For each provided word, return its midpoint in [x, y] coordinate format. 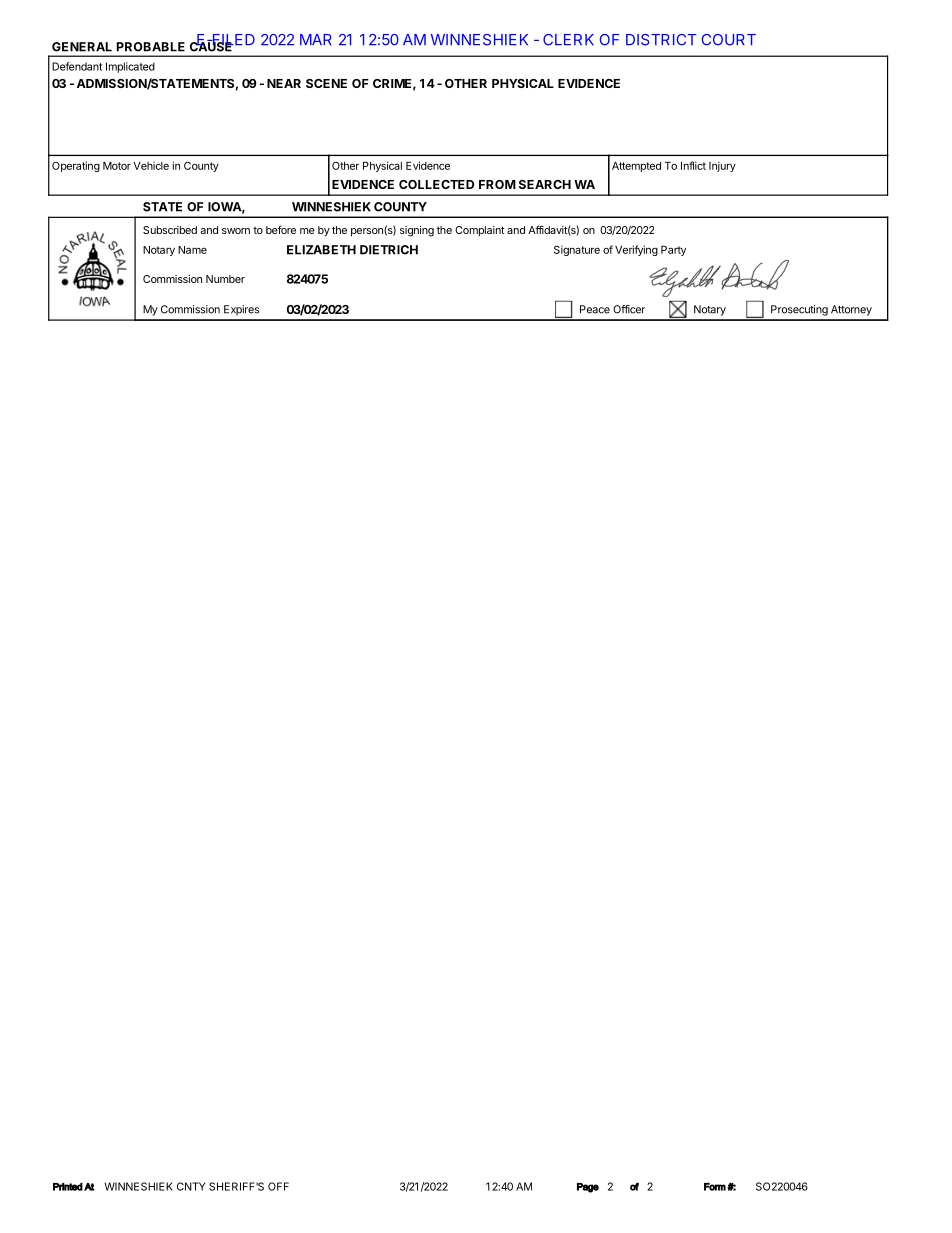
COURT [728, 40]
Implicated [130, 67]
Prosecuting [799, 310]
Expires [241, 310]
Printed [68, 1187]
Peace [595, 309]
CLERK [568, 40]
